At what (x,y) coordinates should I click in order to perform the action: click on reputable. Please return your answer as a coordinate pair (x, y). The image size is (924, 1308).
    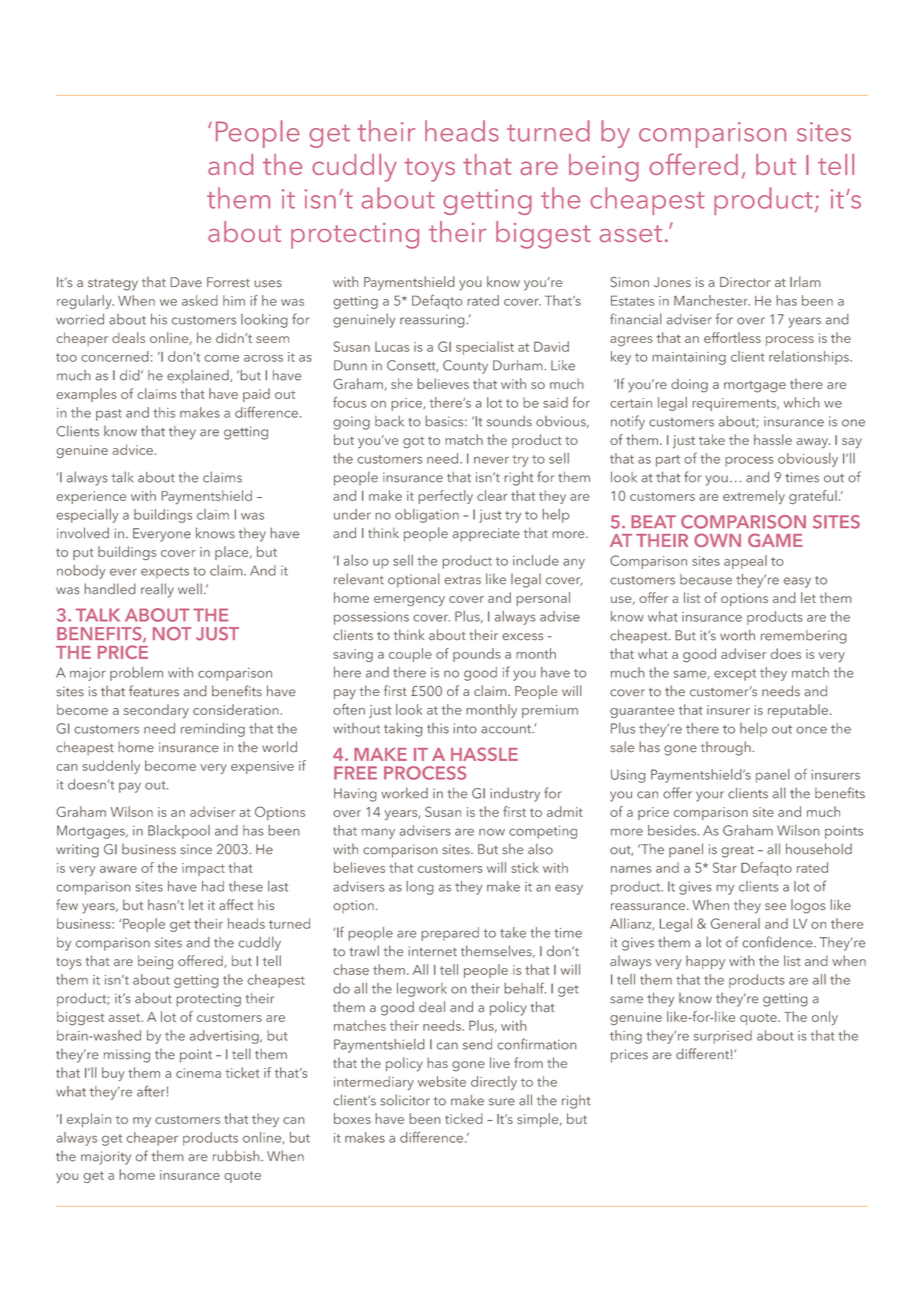
    Looking at the image, I should click on (798, 711).
